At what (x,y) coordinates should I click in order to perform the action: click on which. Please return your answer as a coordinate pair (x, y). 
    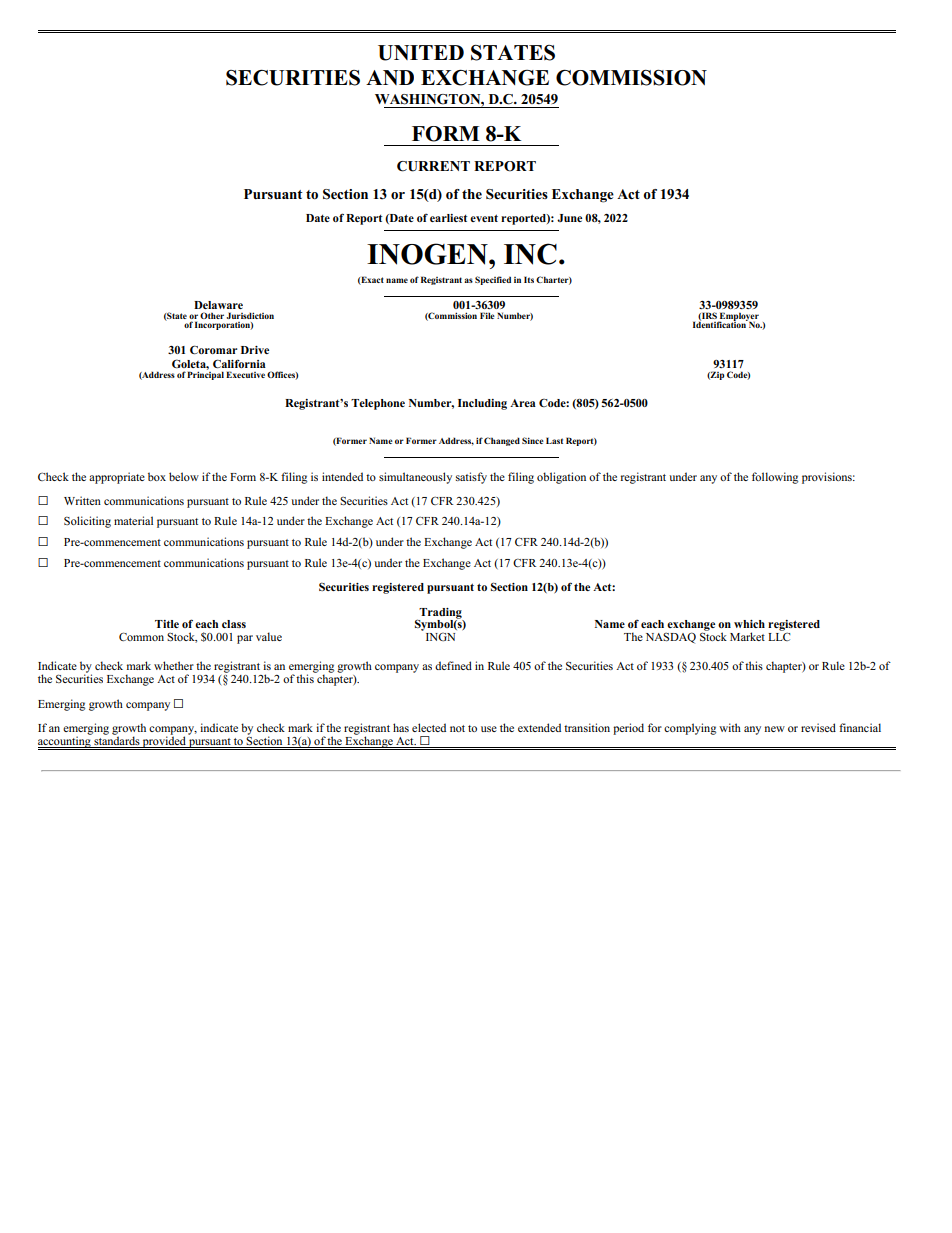
    Looking at the image, I should click on (749, 624).
